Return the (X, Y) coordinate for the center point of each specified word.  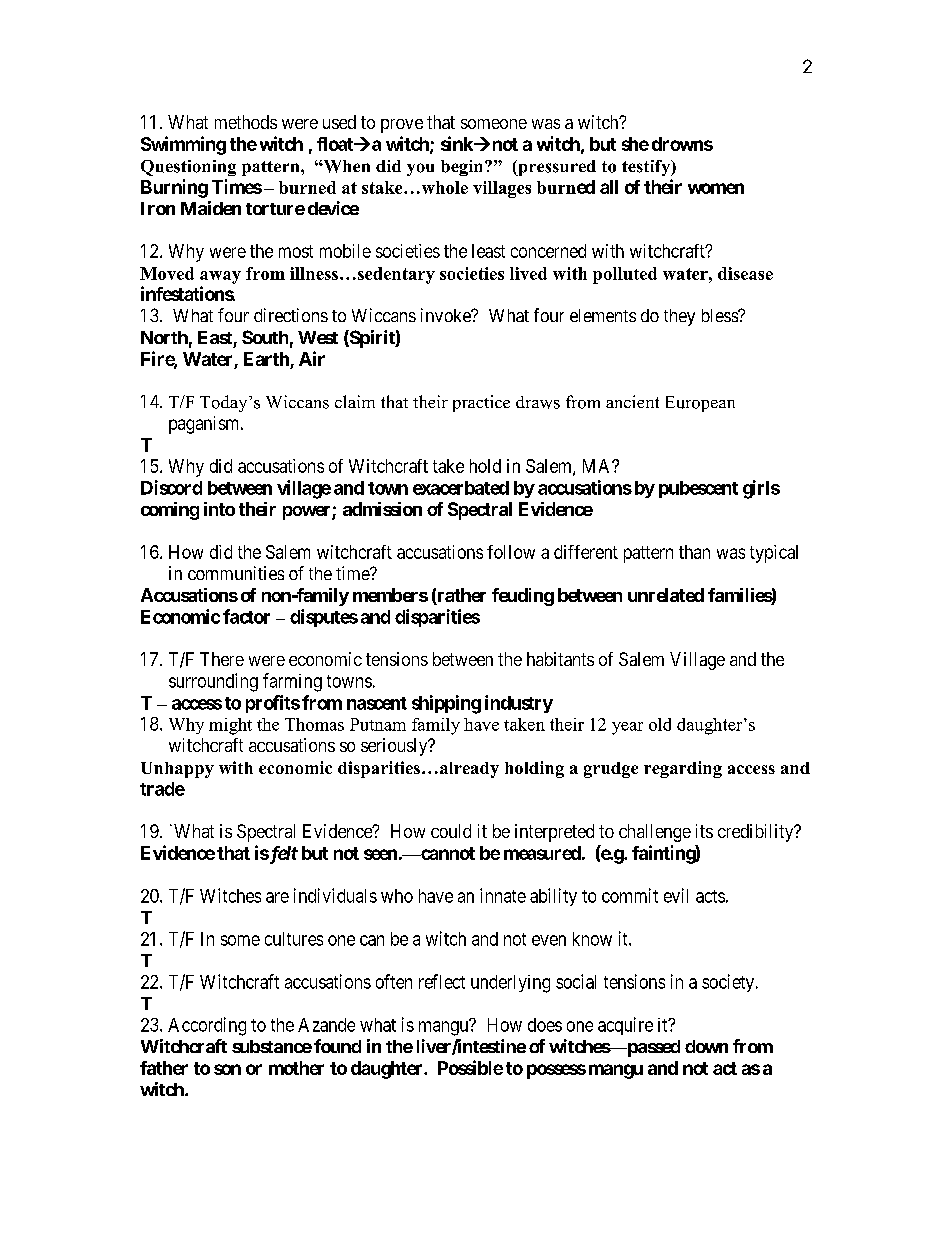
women (716, 188)
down (706, 1046)
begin (463, 168)
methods (246, 122)
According (207, 1026)
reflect (442, 981)
